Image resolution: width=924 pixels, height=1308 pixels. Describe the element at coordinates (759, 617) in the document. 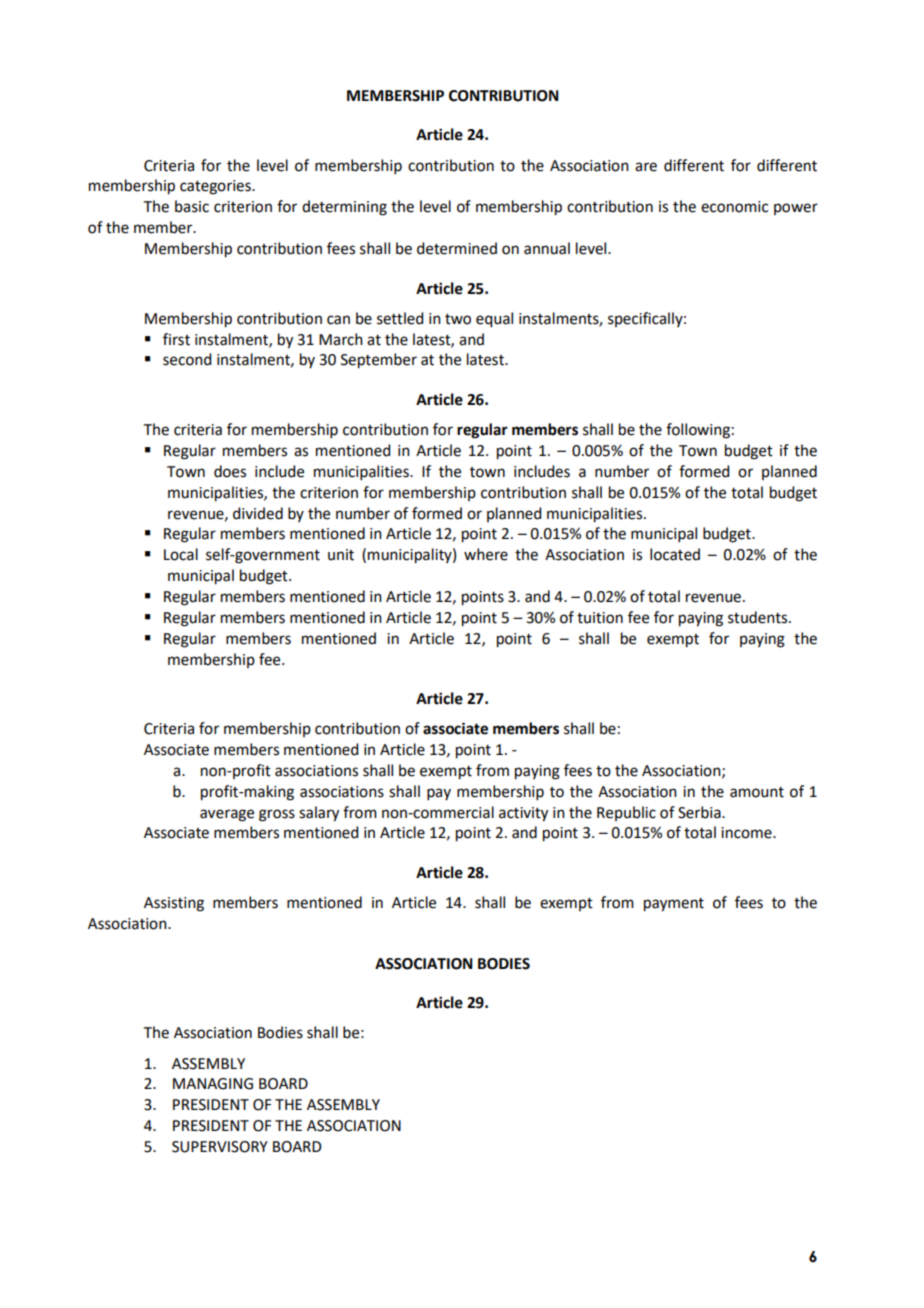

I see `students` at that location.
